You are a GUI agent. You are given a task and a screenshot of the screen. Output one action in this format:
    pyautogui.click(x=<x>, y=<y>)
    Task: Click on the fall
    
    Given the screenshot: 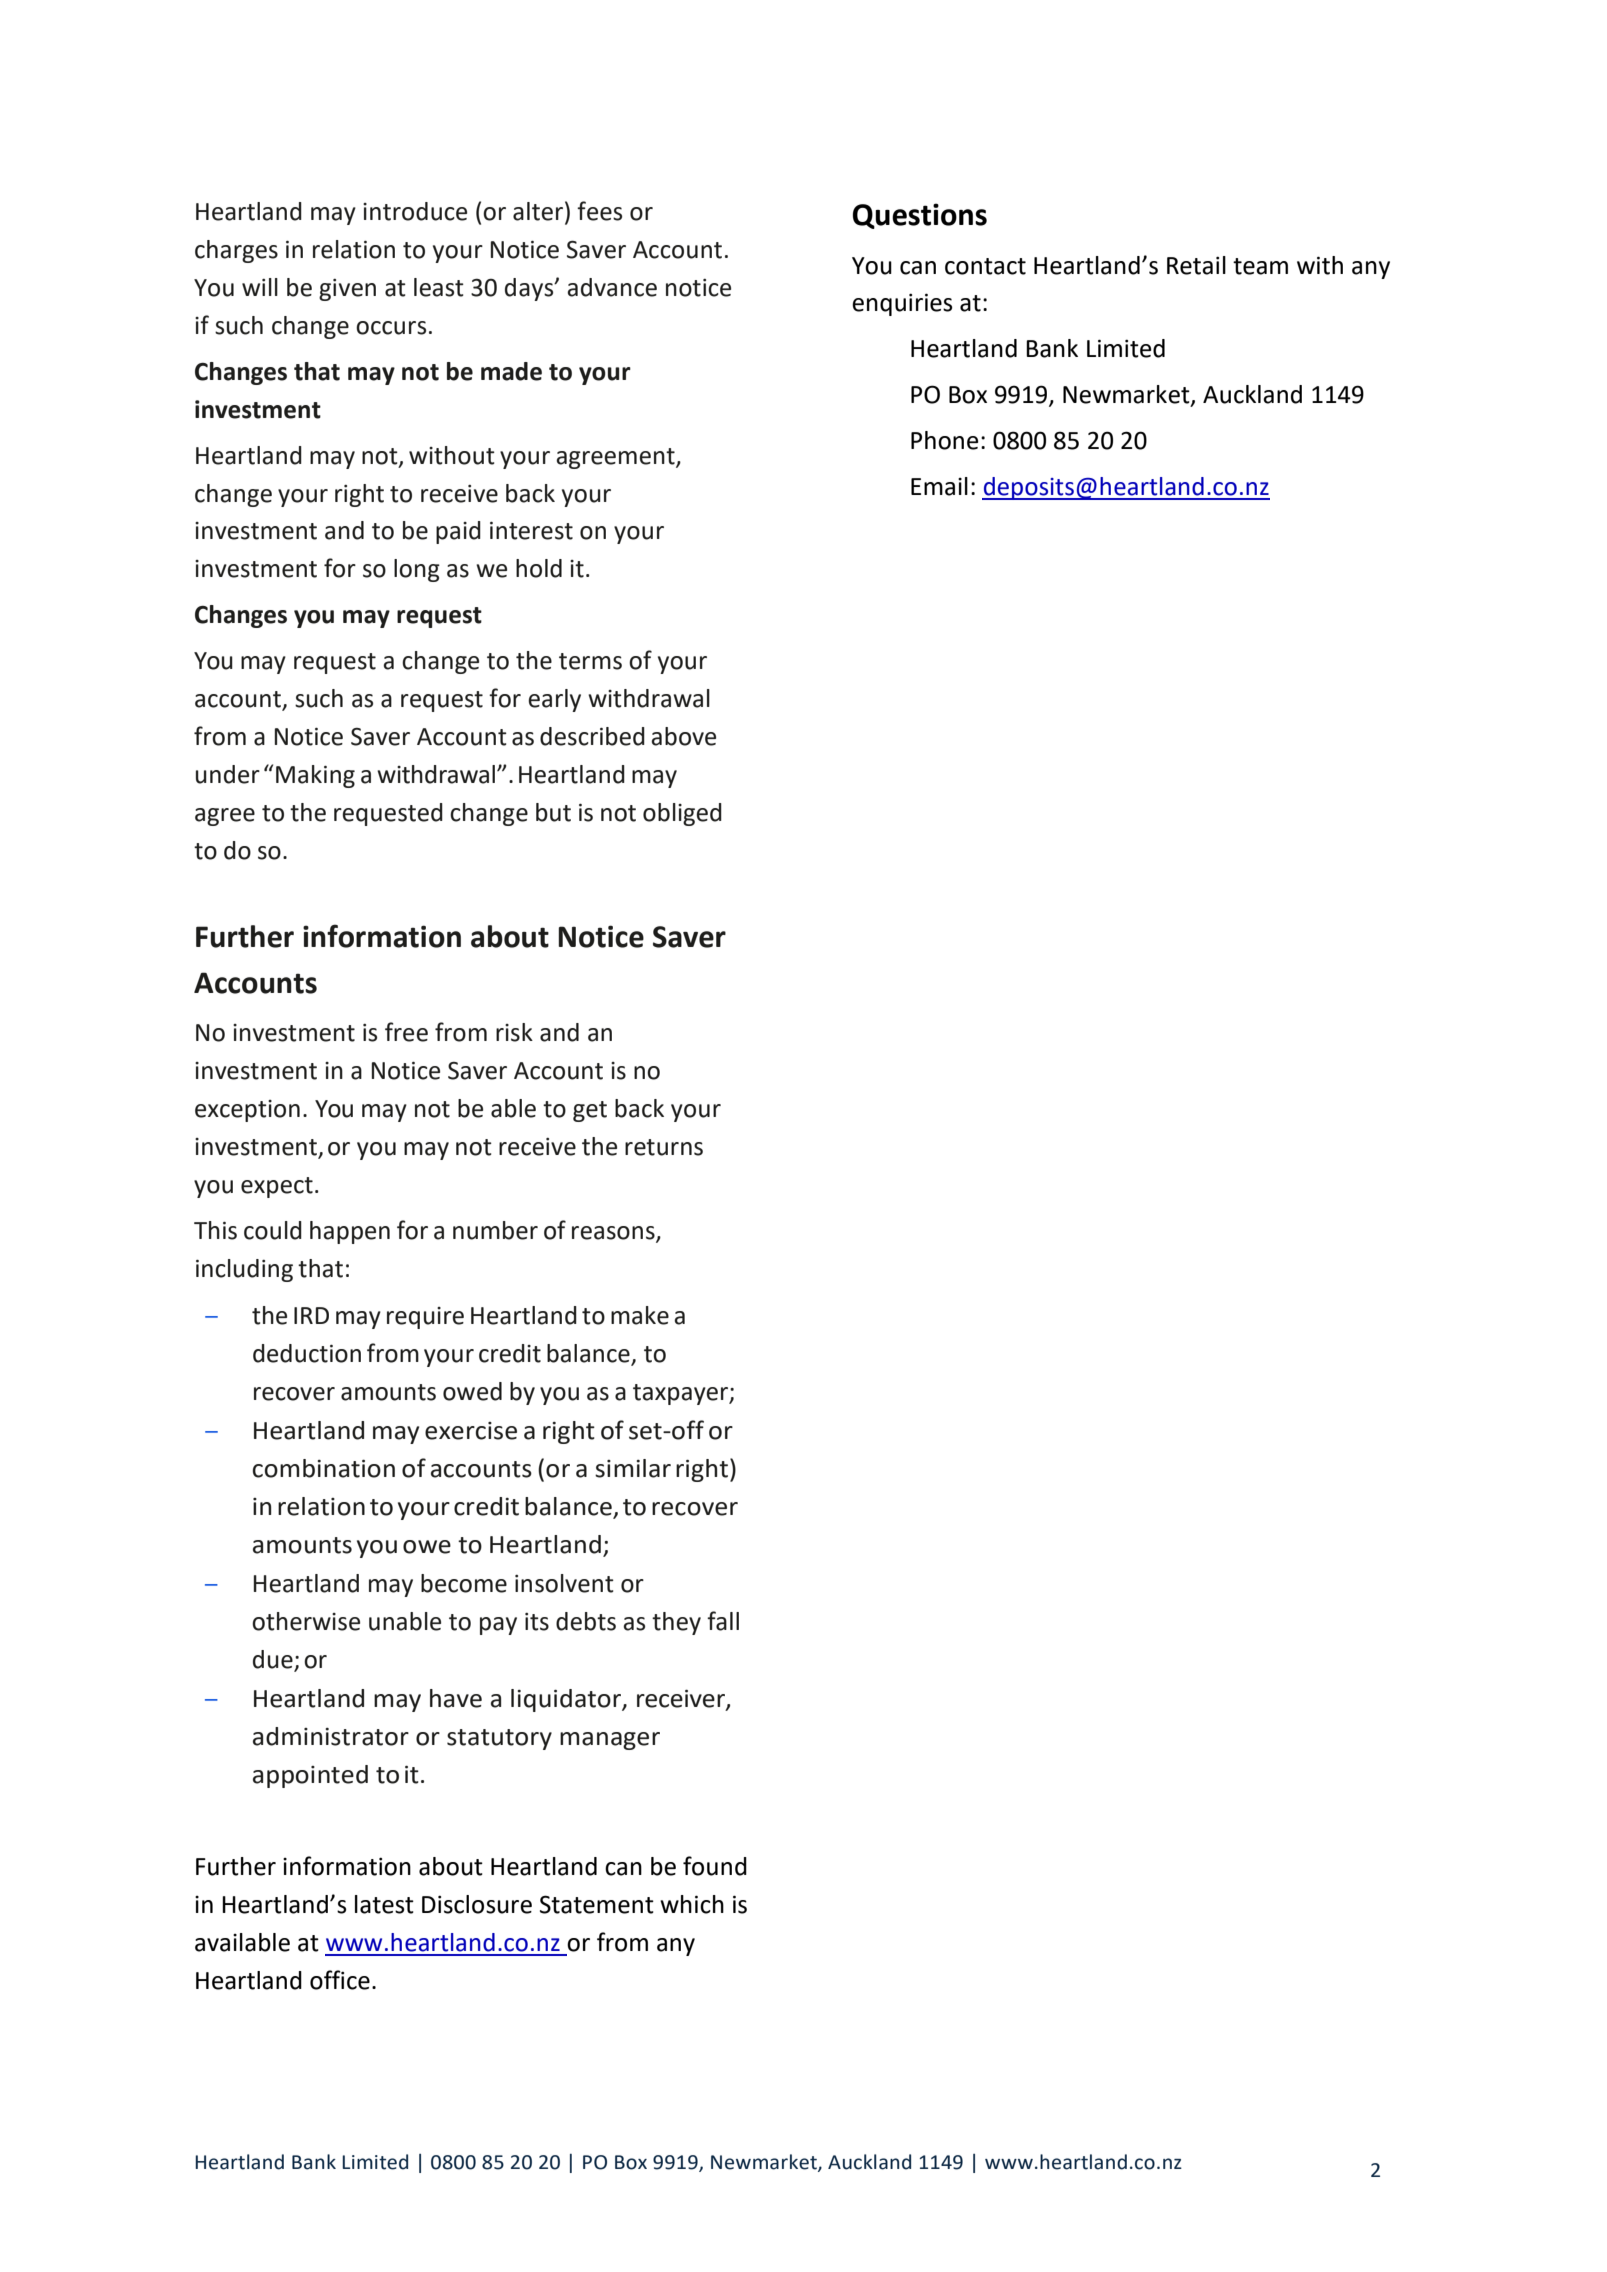 What is the action you would take?
    pyautogui.click(x=723, y=1621)
